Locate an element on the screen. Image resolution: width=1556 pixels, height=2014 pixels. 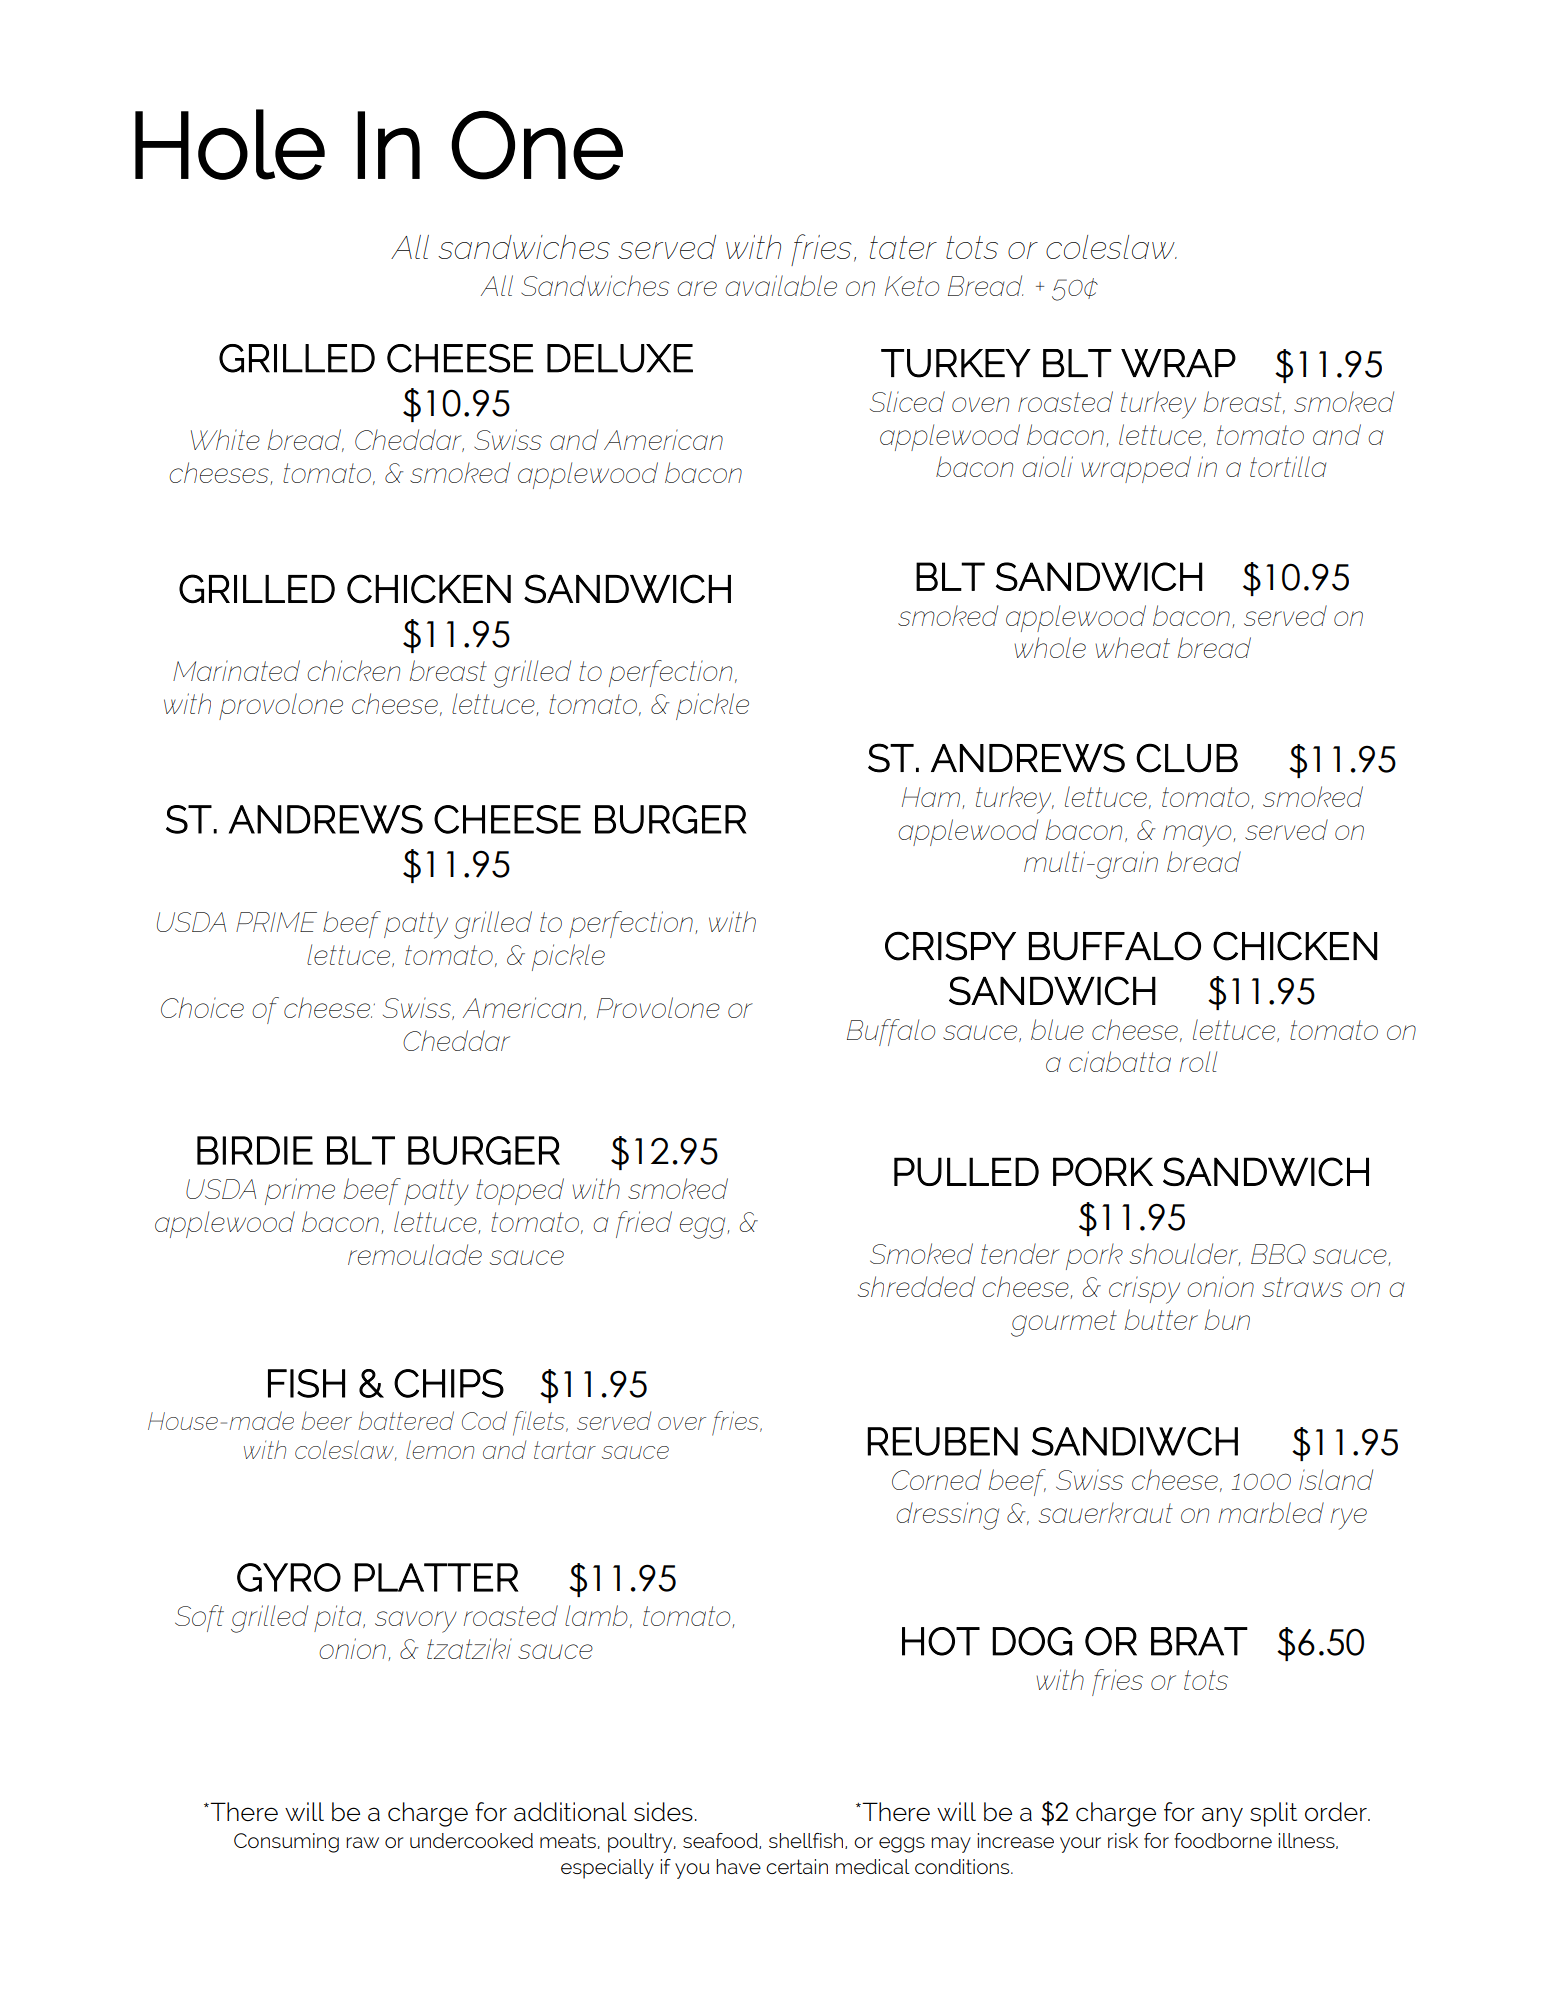
Marinated is located at coordinates (236, 670).
